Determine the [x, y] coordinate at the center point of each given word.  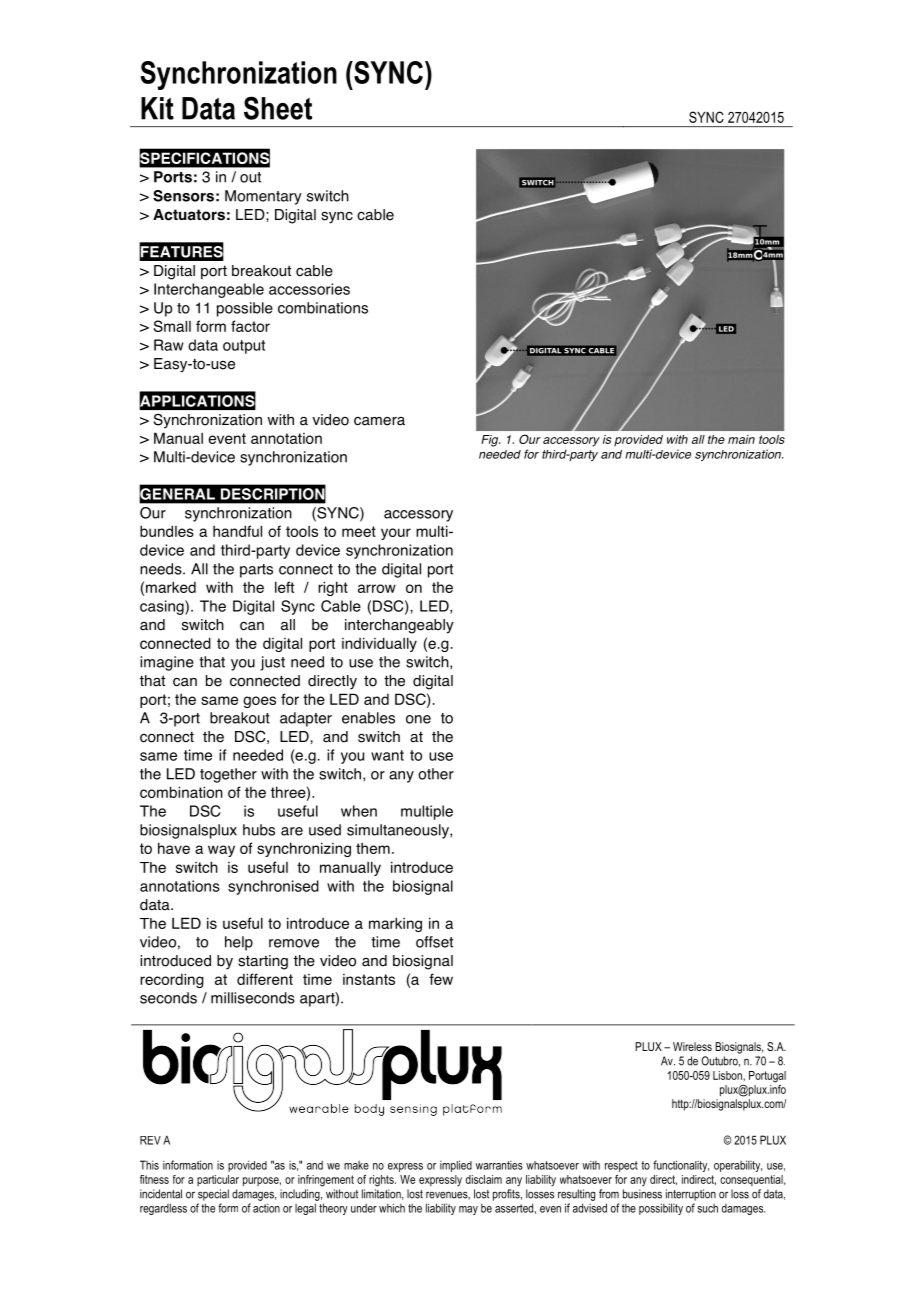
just [272, 663]
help [239, 943]
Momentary [263, 197]
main [741, 439]
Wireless [692, 1046]
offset [434, 942]
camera [379, 421]
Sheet [278, 108]
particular [218, 1180]
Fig [490, 441]
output [244, 347]
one [418, 719]
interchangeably [399, 626]
